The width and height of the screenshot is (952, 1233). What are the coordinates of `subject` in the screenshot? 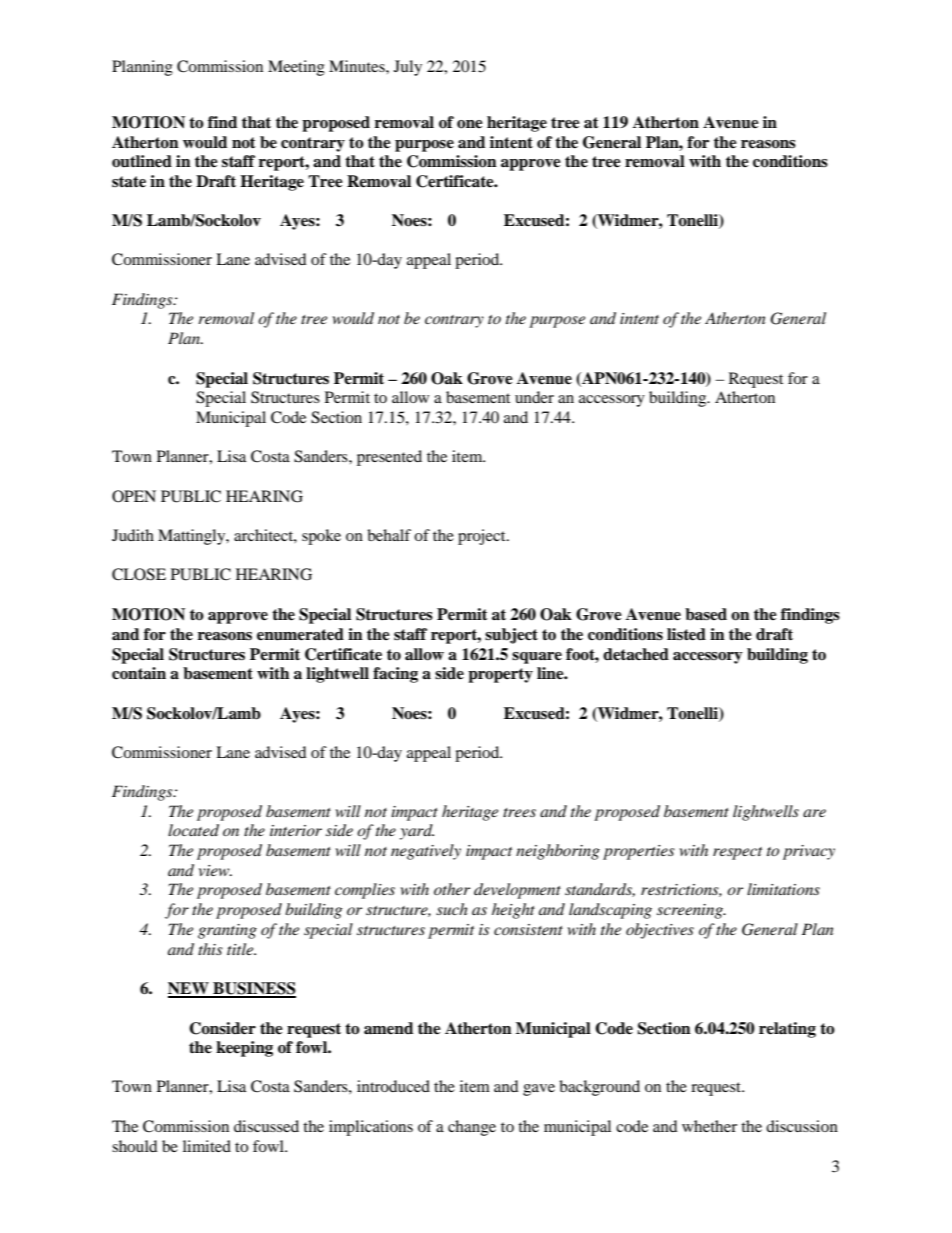 It's located at (511, 636).
